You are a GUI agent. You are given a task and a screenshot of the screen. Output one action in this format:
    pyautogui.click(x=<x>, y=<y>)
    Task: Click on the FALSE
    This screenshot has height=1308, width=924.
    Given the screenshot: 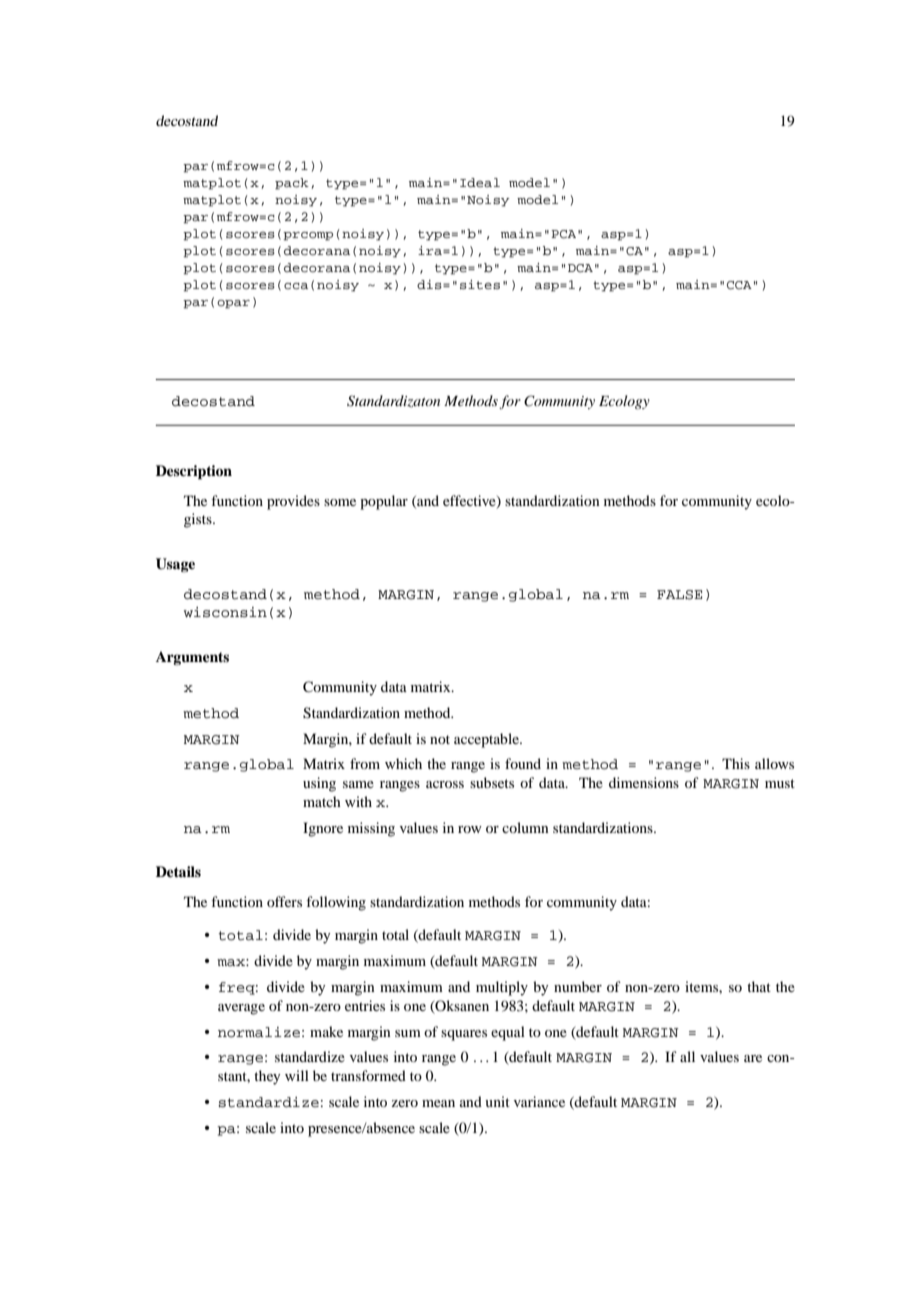 What is the action you would take?
    pyautogui.click(x=679, y=595)
